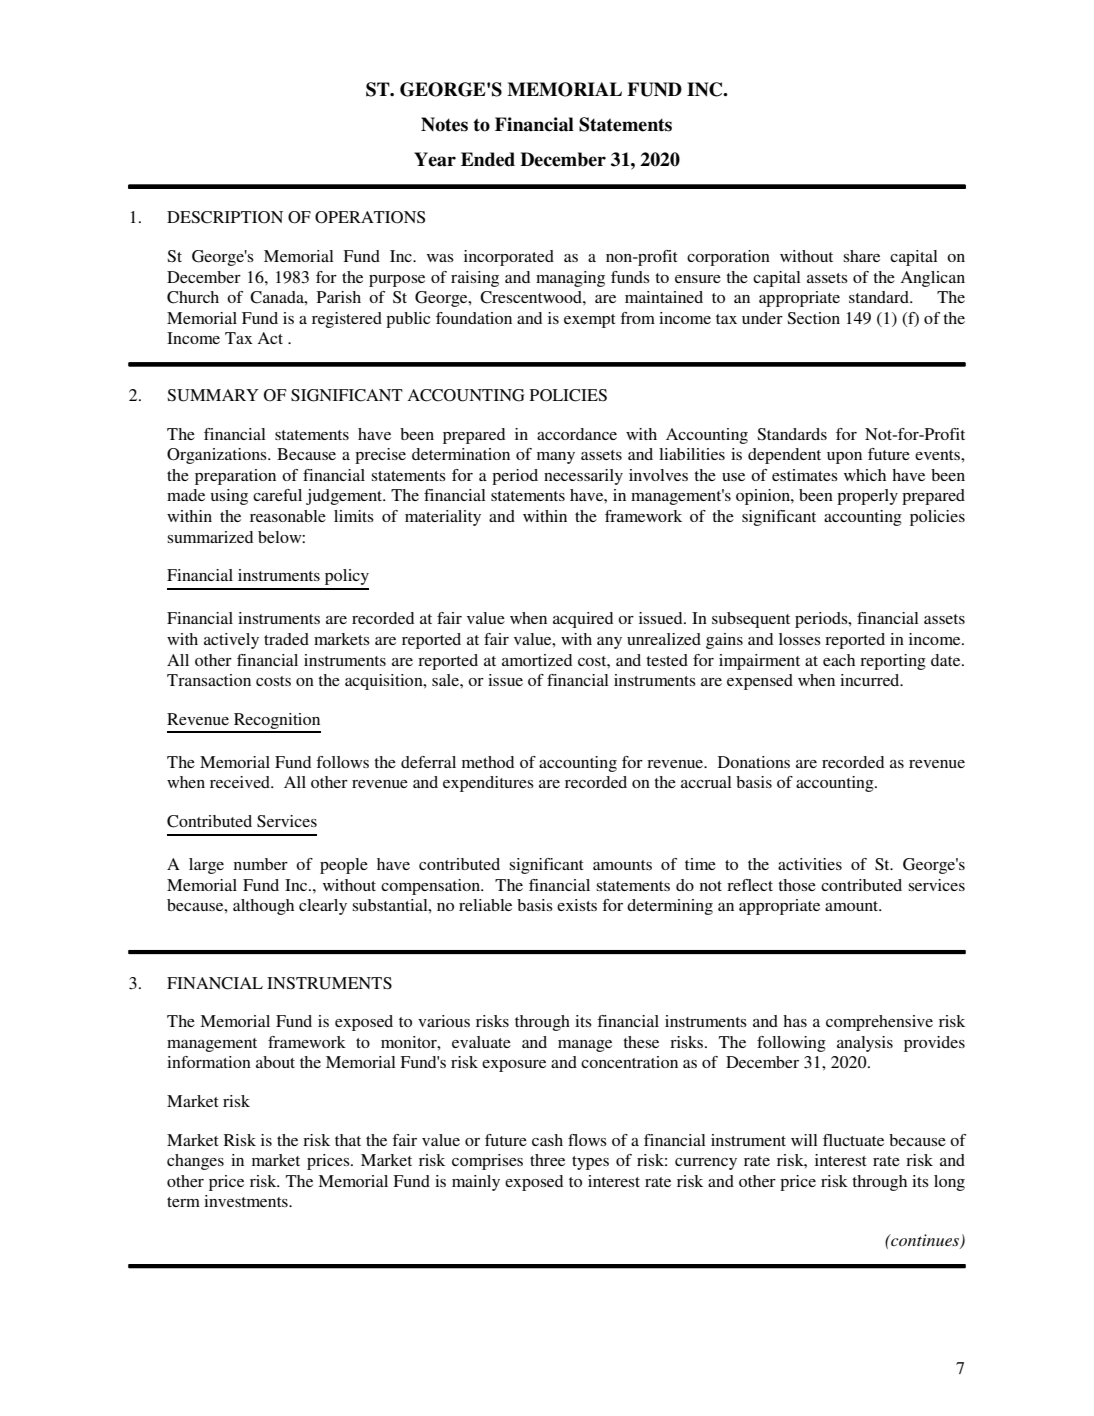 The image size is (1094, 1416). I want to click on upon, so click(844, 458).
